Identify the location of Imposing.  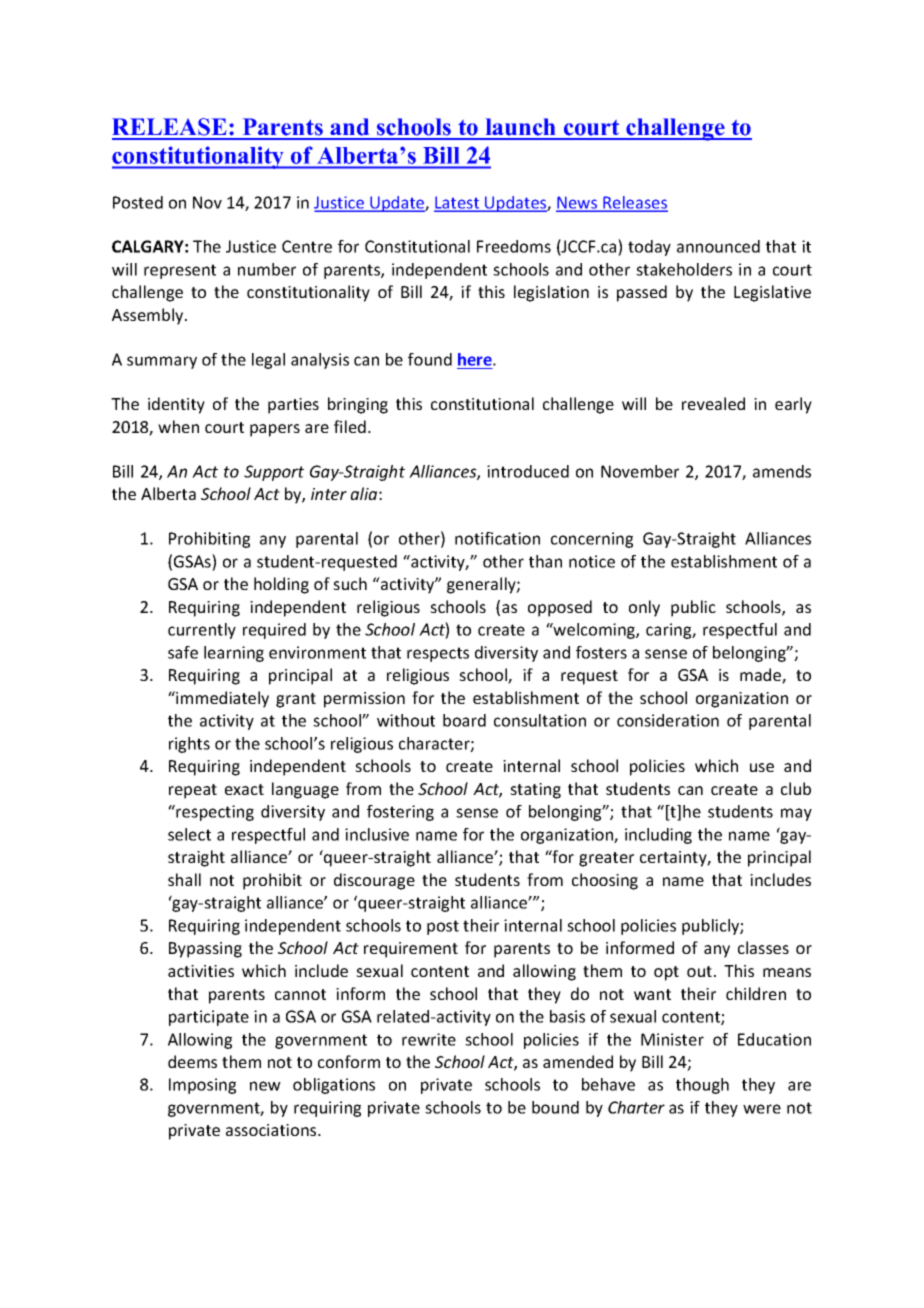
(202, 1086).
